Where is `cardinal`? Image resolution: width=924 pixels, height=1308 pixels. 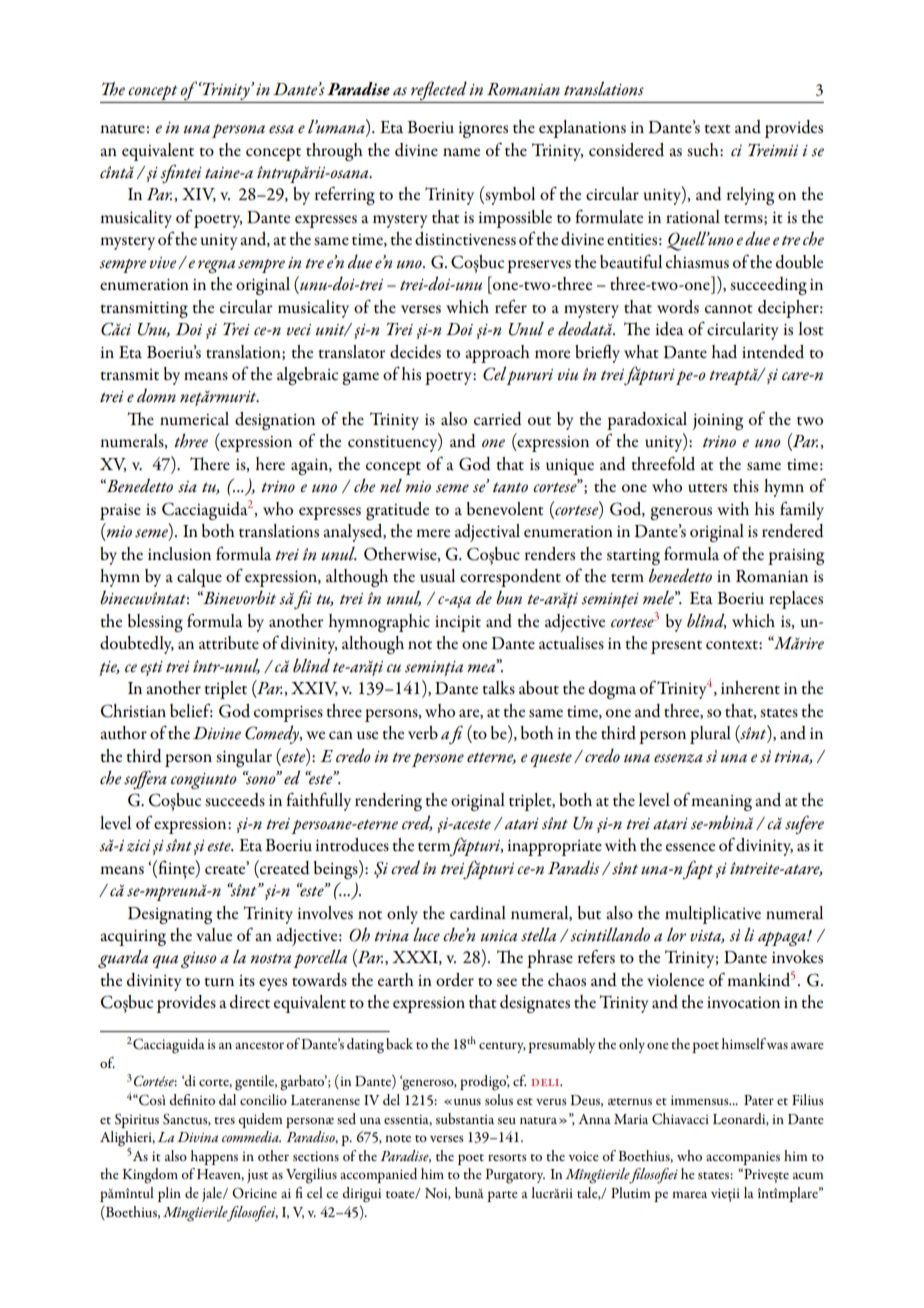 cardinal is located at coordinates (478, 913).
